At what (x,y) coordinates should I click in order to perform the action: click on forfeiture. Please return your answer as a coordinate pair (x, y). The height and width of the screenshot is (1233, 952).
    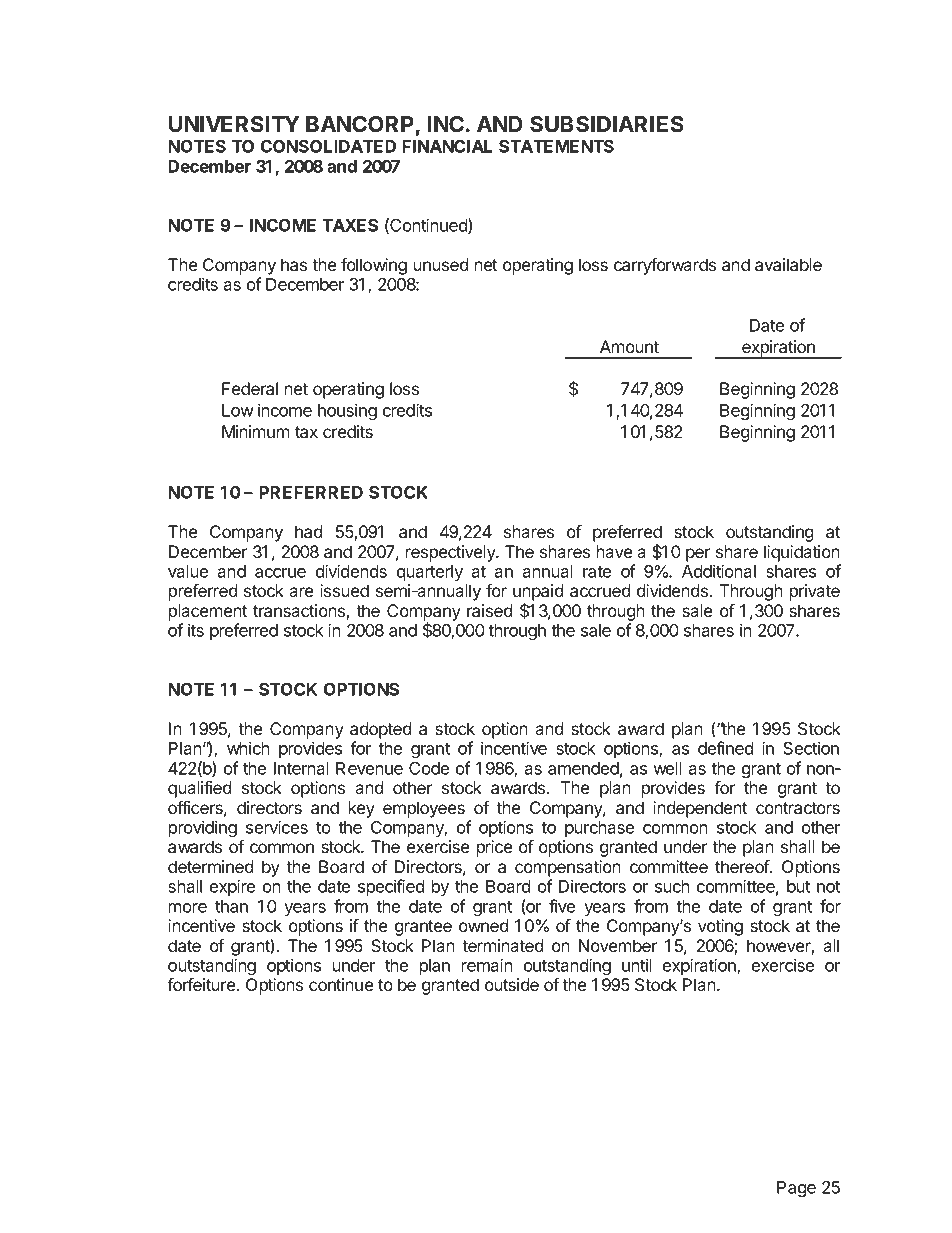
    Looking at the image, I should click on (202, 984).
